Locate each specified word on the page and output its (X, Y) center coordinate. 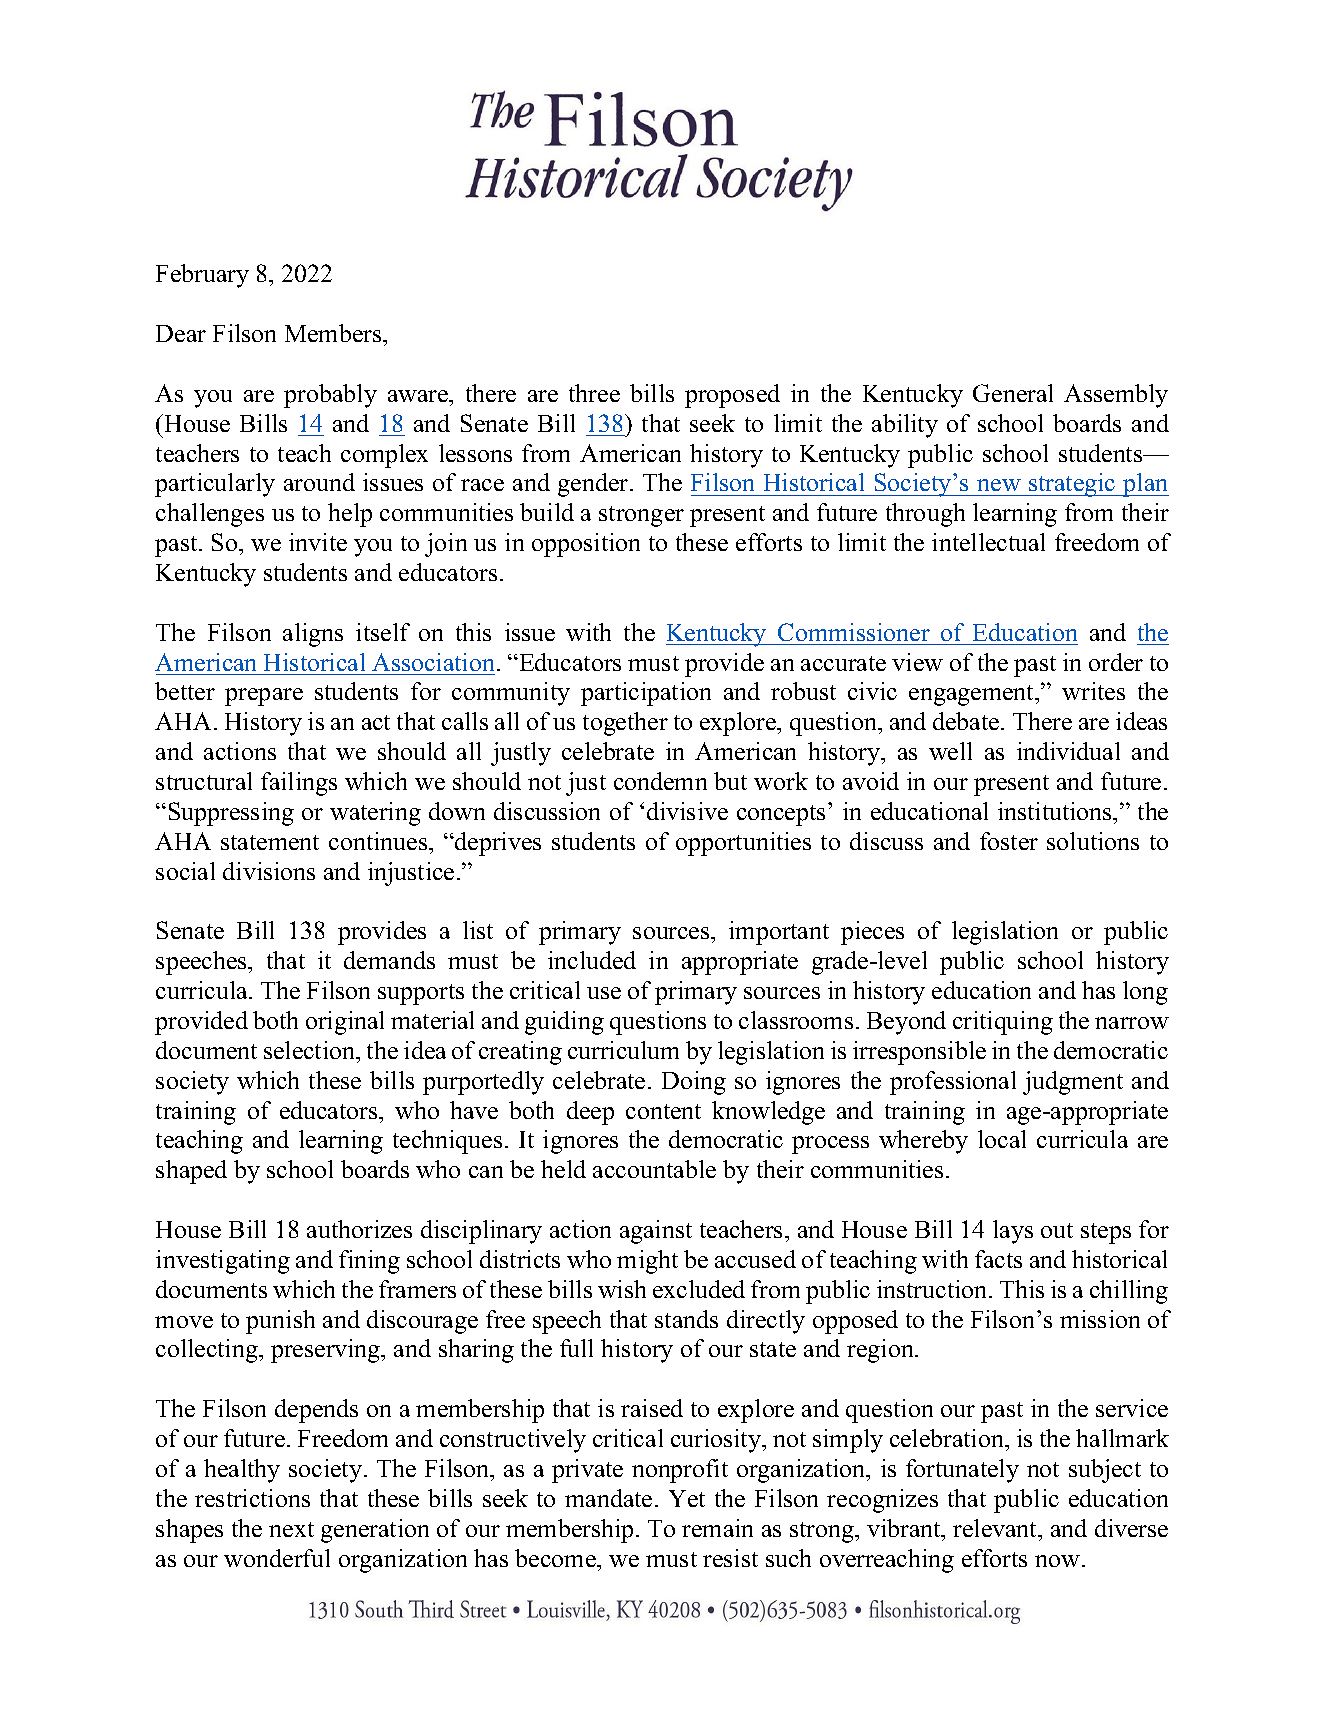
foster (1009, 841)
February (202, 276)
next (291, 1529)
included (592, 960)
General (1013, 393)
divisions (269, 871)
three (594, 393)
